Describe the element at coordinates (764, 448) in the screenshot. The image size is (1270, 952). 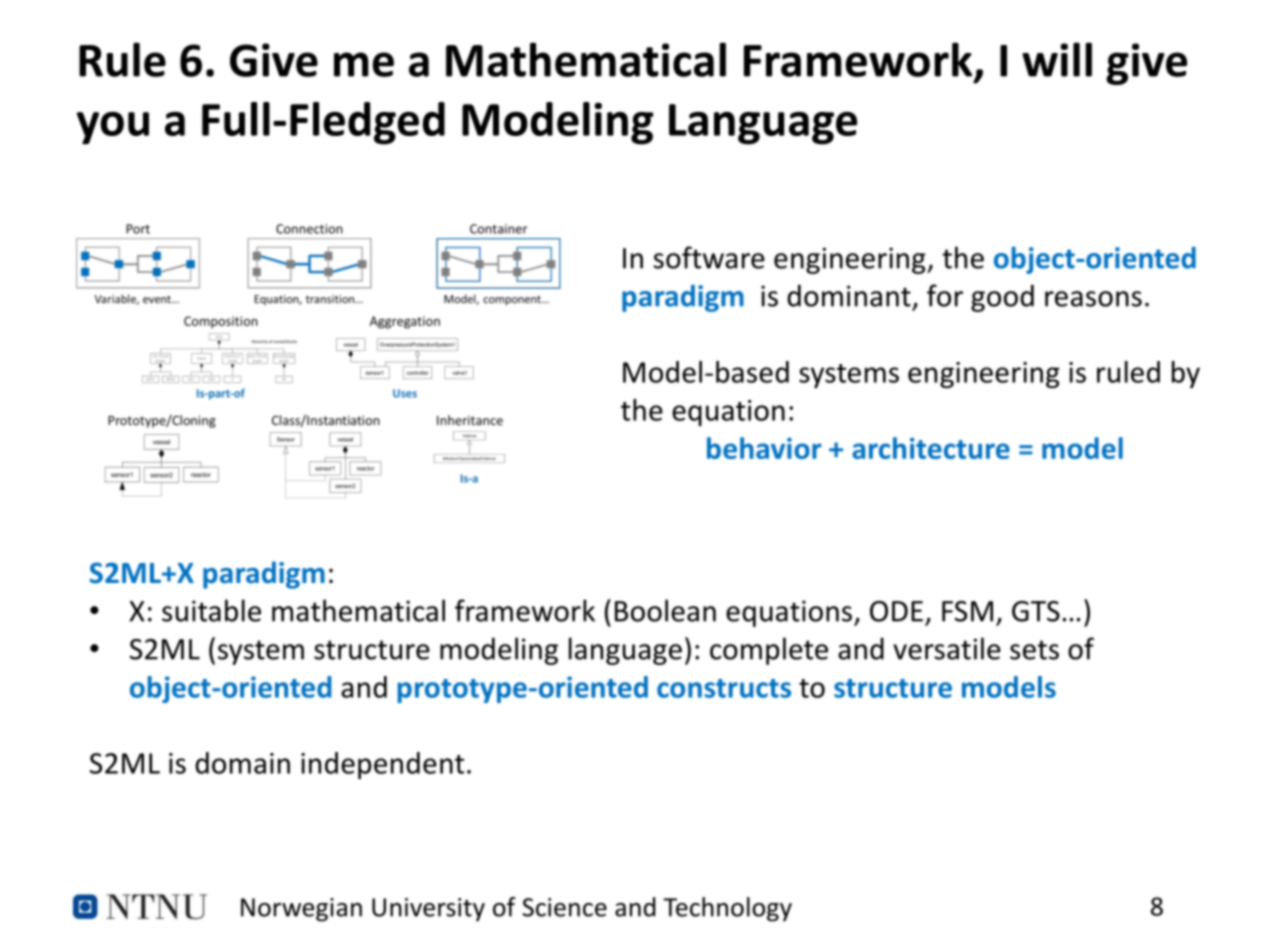
I see `behavior` at that location.
